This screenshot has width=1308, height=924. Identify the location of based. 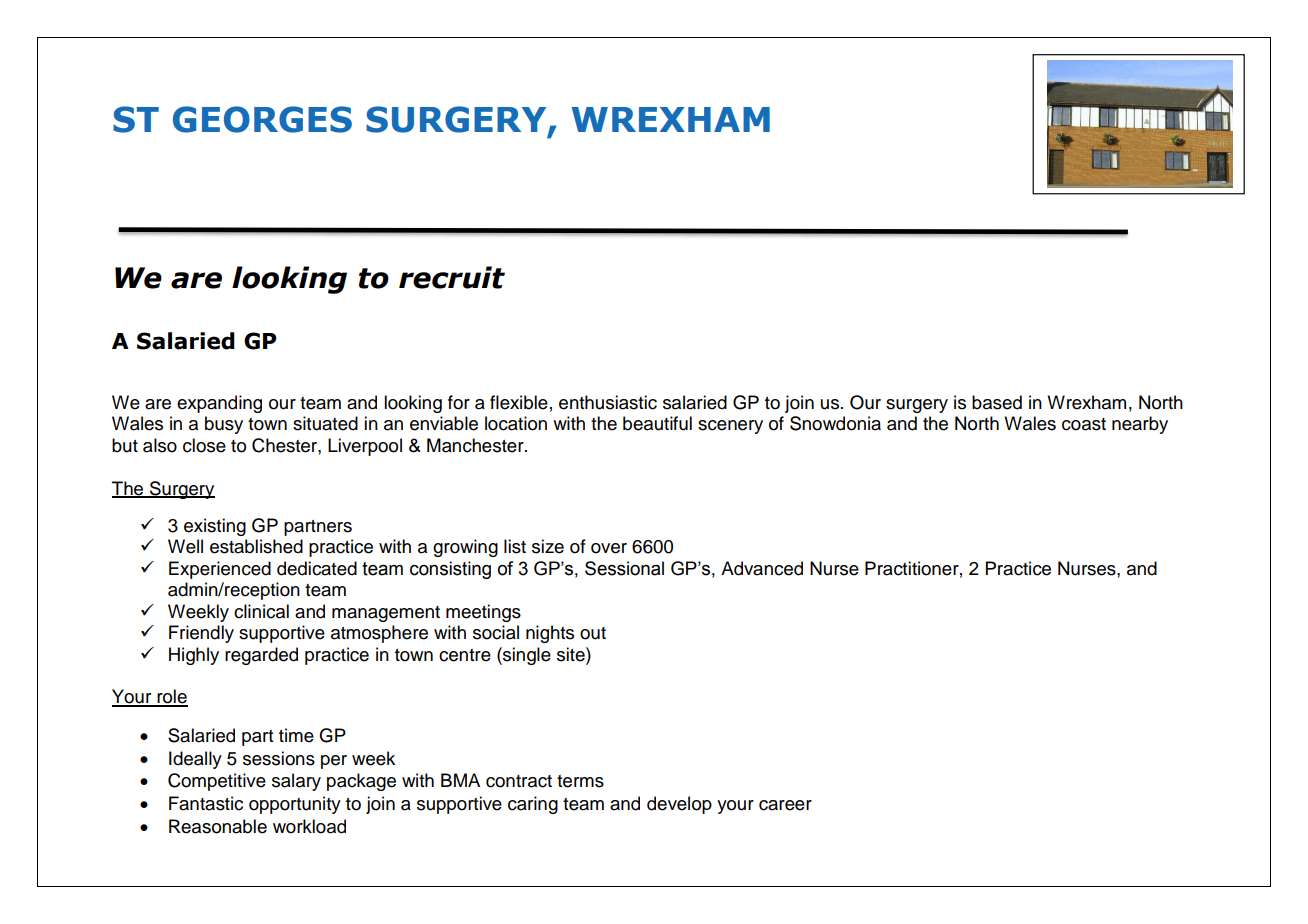
(997, 402).
